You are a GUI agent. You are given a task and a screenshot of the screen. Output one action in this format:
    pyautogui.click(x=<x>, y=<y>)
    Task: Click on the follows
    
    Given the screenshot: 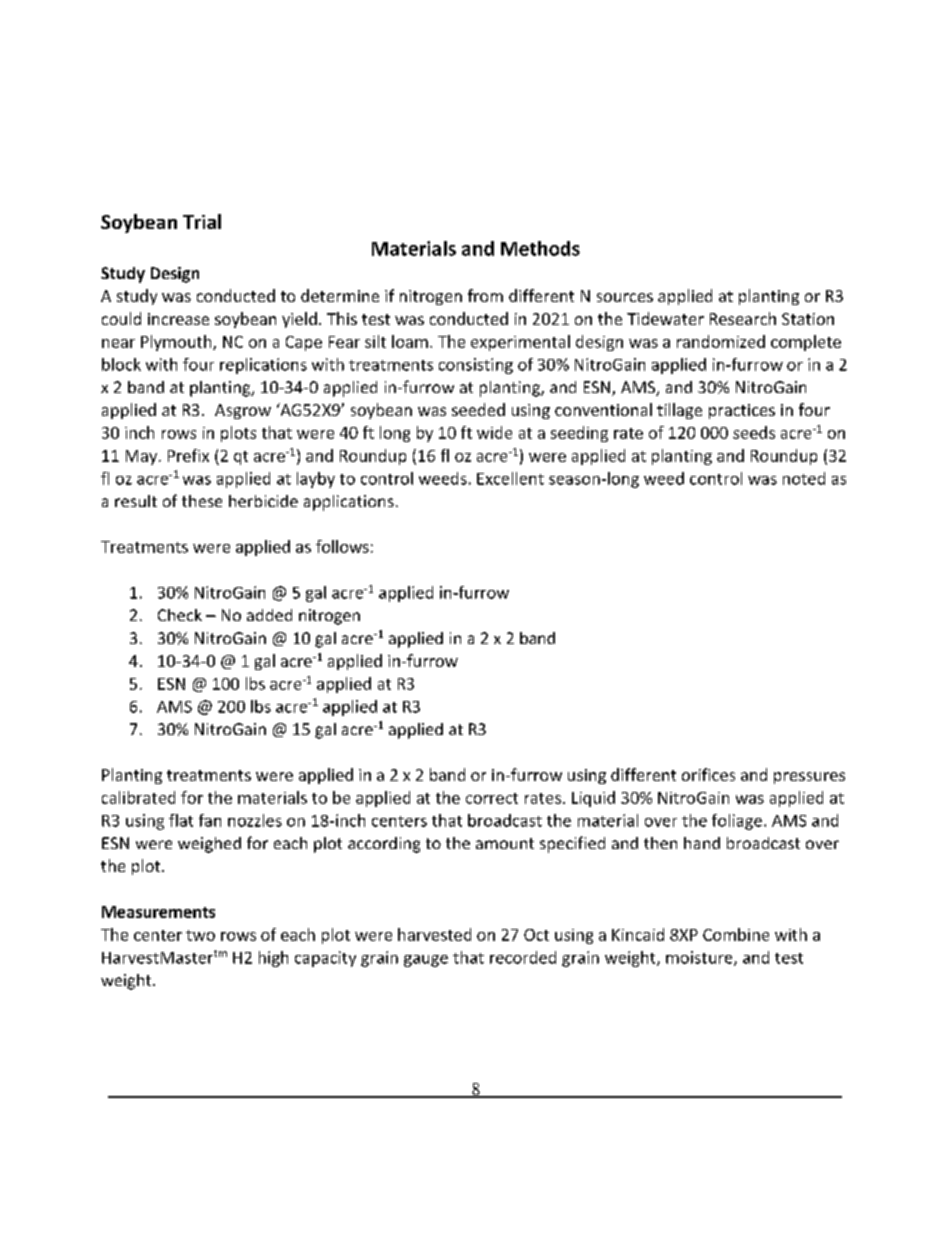 What is the action you would take?
    pyautogui.click(x=342, y=546)
